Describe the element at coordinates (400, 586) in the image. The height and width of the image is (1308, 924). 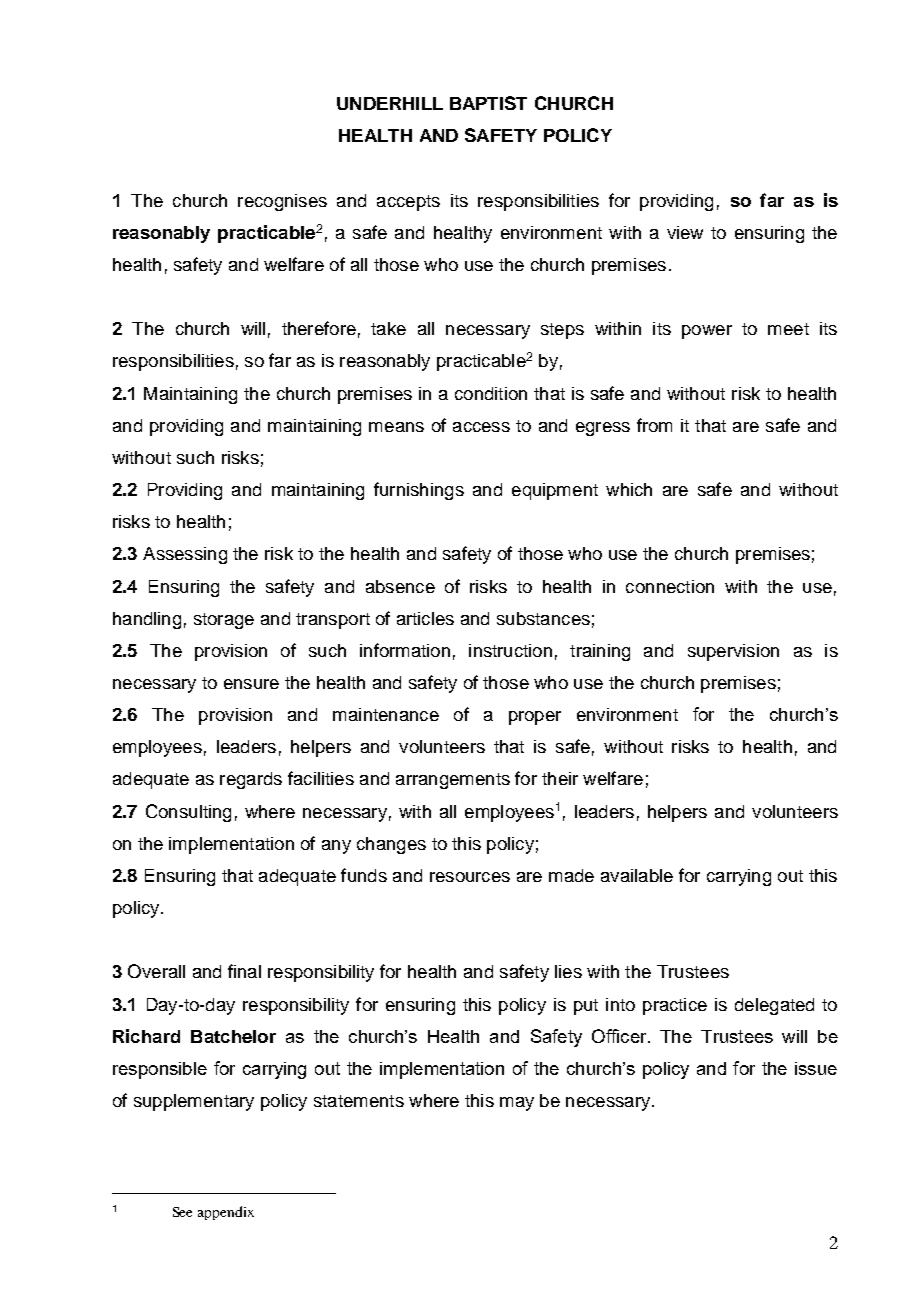
I see `absence` at that location.
